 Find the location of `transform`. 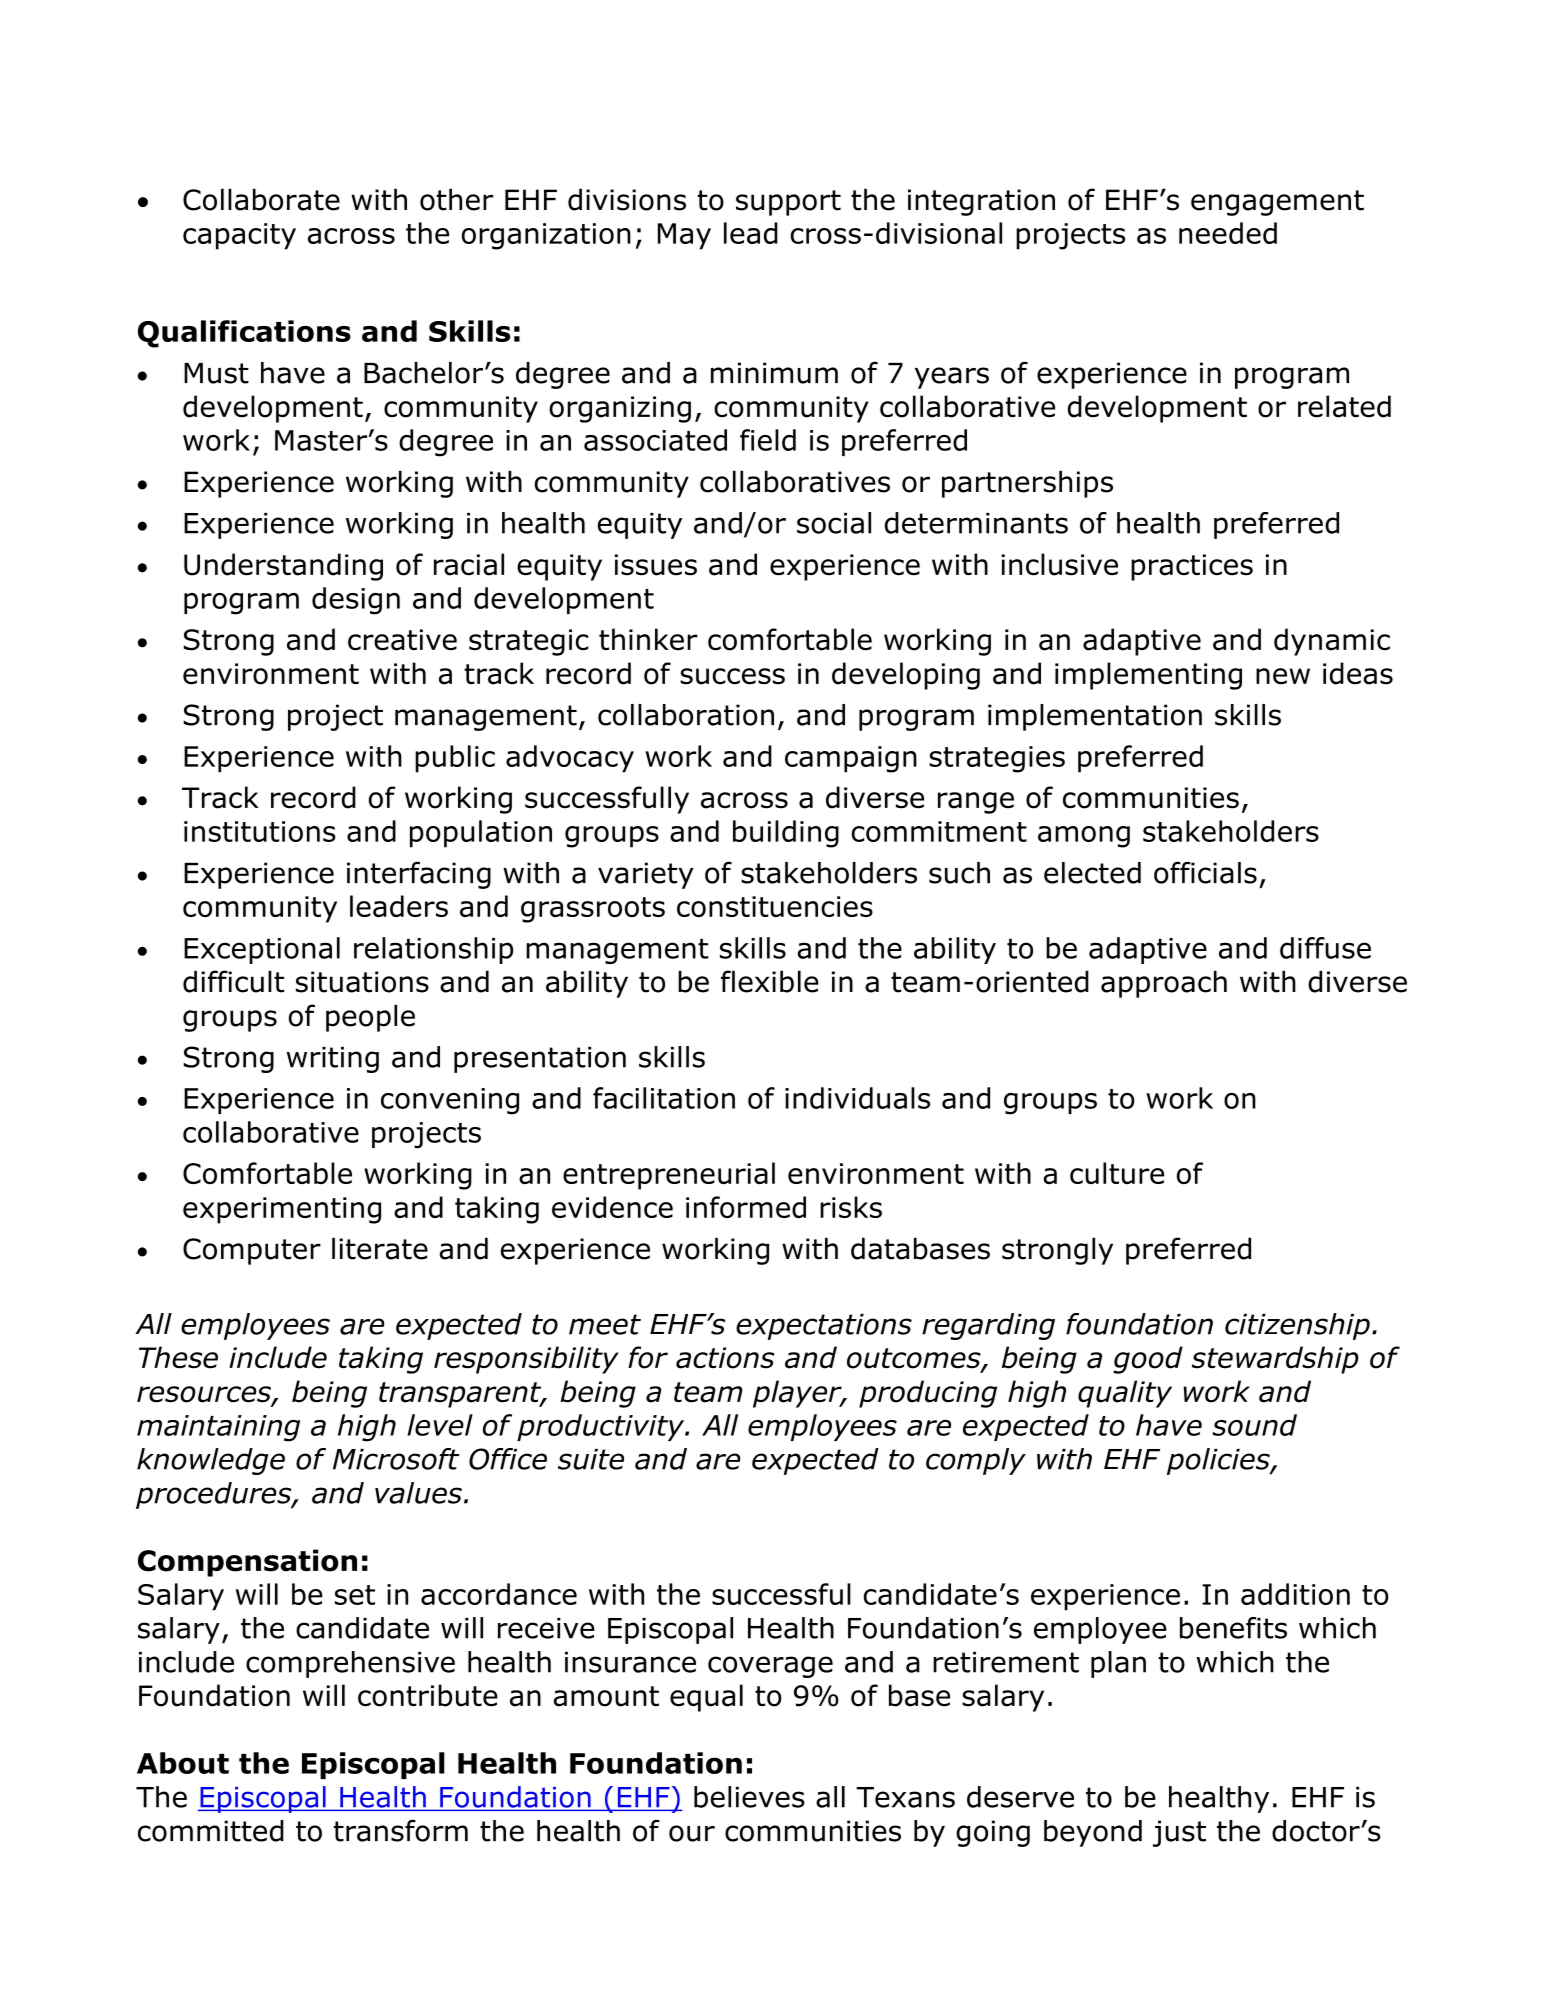

transform is located at coordinates (401, 1830).
